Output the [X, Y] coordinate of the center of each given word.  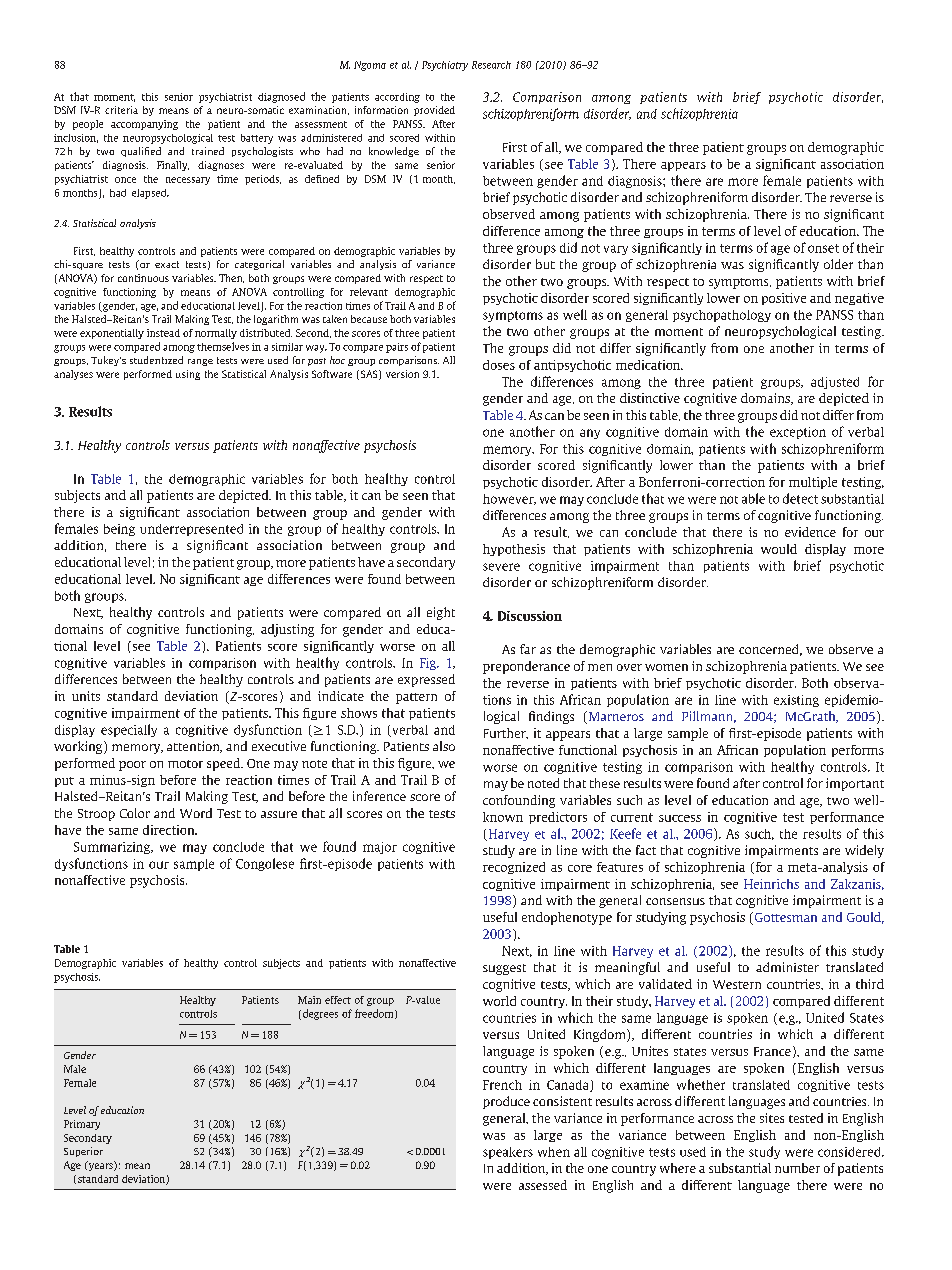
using [188, 375]
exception [798, 433]
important [855, 784]
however [509, 499]
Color [135, 813]
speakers [508, 1153]
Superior [83, 1152]
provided [434, 111]
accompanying [144, 125]
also [444, 746]
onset [823, 248]
